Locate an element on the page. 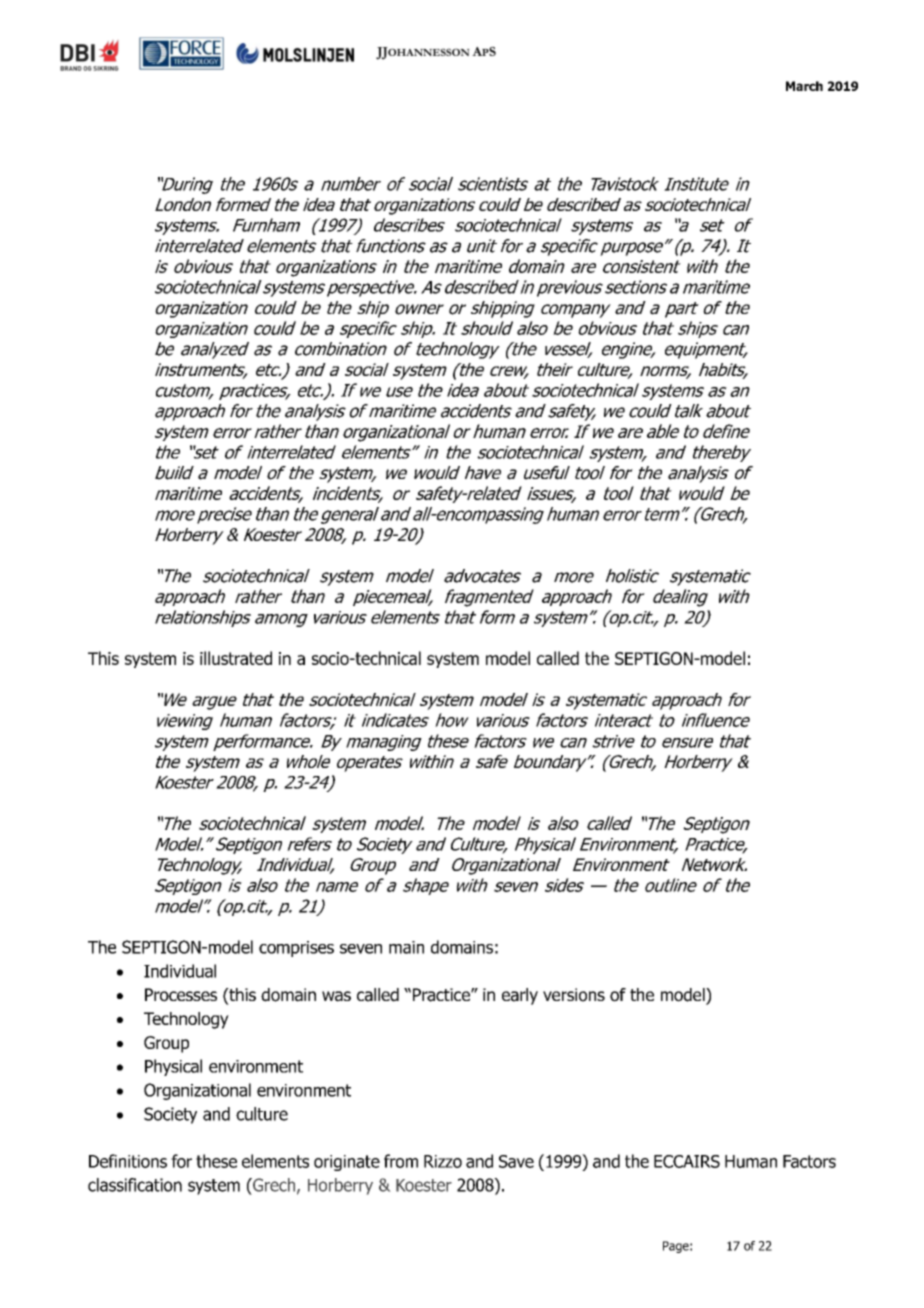 The height and width of the document is (1308, 924). from is located at coordinates (401, 1161).
